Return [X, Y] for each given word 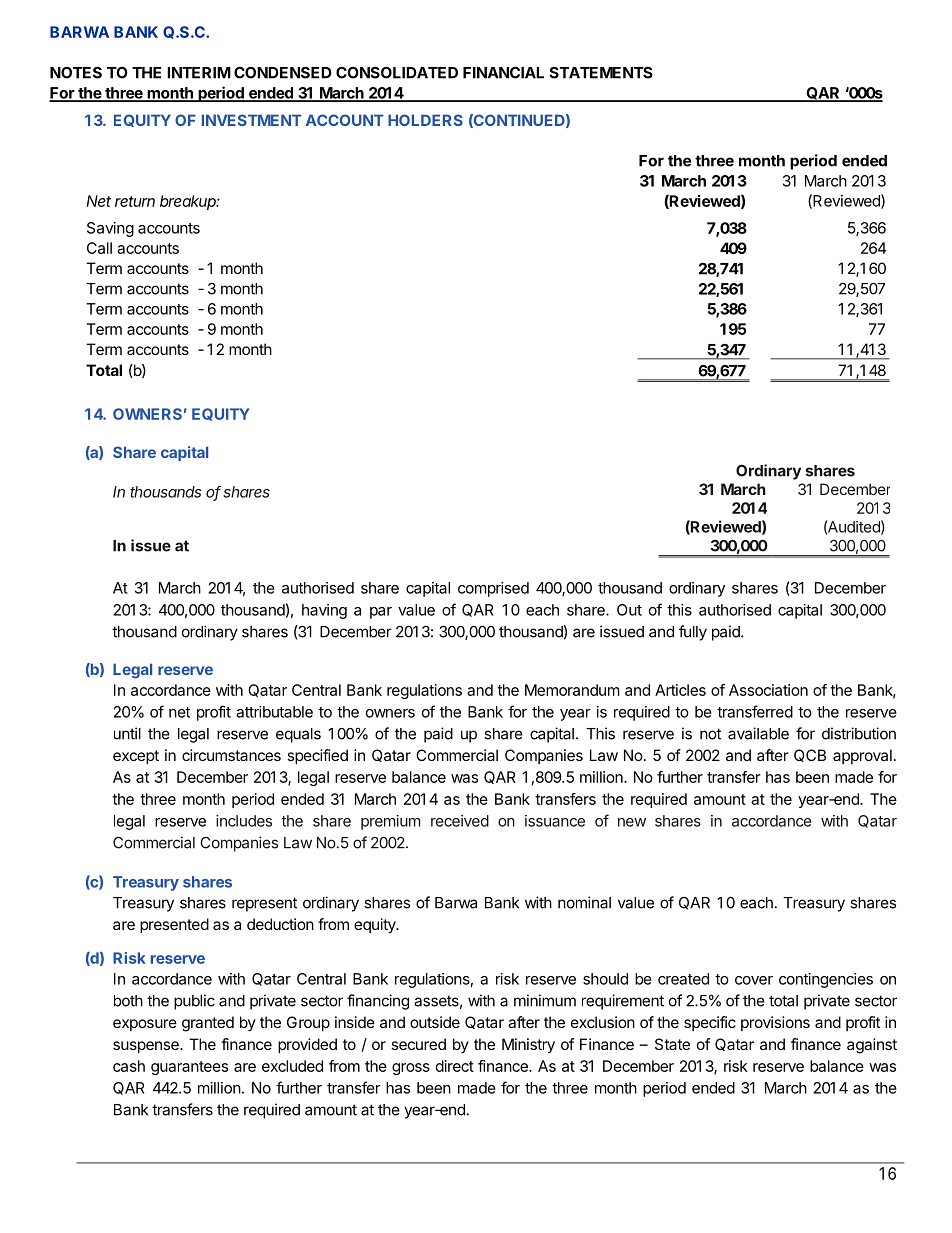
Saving [110, 229]
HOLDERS [425, 120]
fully [693, 633]
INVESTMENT [252, 120]
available [758, 733]
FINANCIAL [503, 72]
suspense [147, 1047]
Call [99, 248]
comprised [493, 589]
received [460, 821]
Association [768, 690]
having [324, 611]
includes [244, 821]
